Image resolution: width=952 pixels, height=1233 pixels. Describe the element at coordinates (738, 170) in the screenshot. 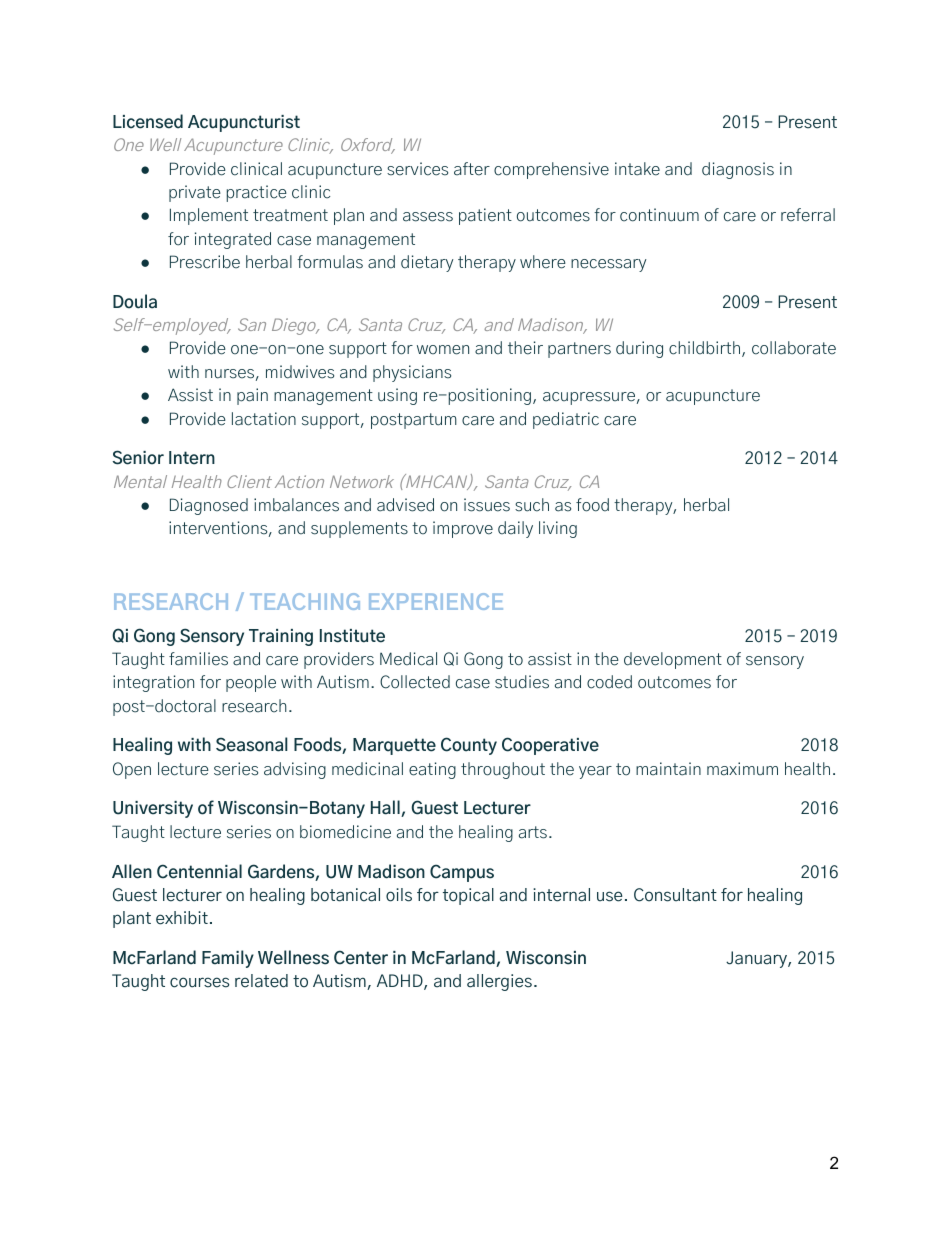

I see `diagnosis` at that location.
